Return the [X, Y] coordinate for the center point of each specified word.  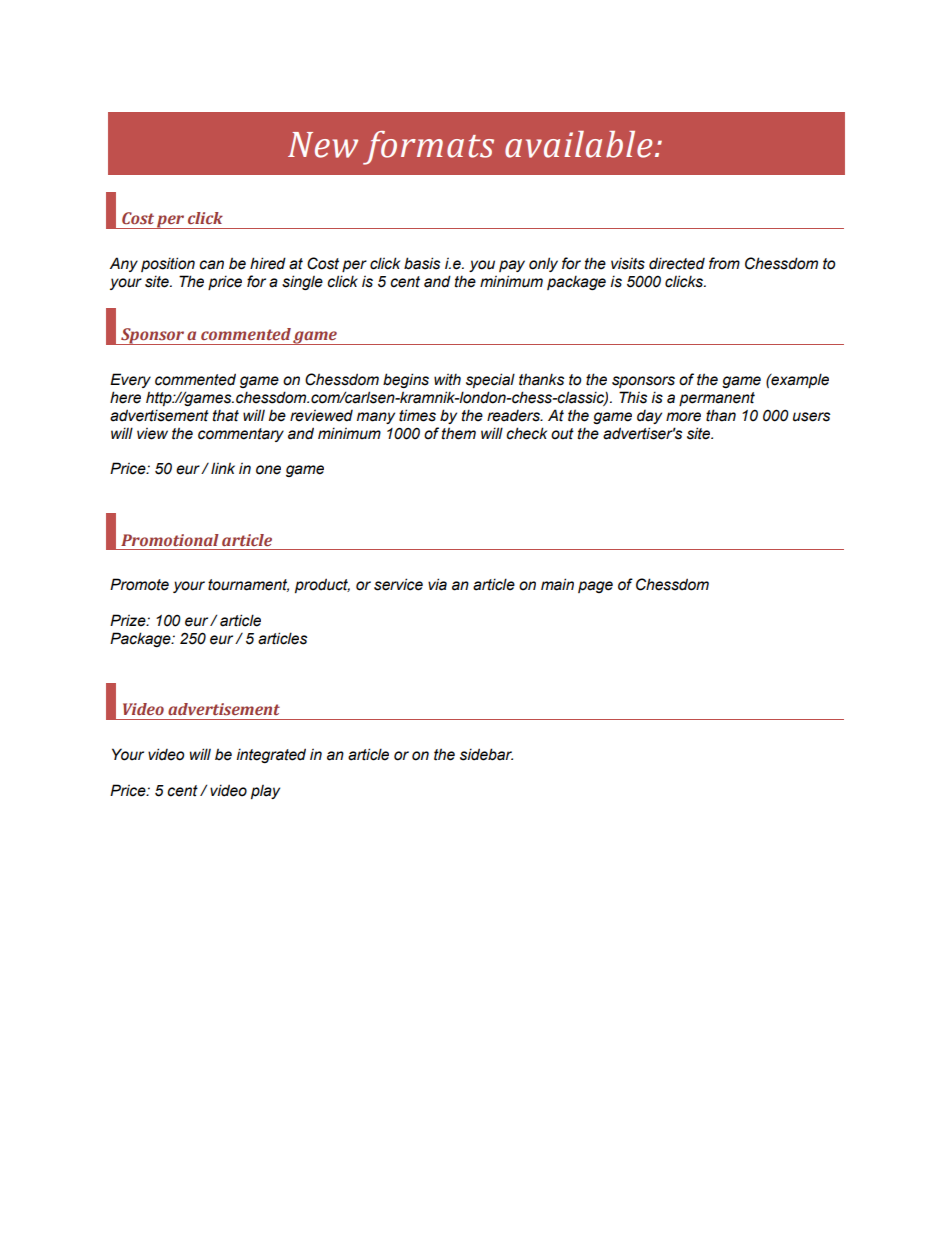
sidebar [486, 754]
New [323, 145]
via [437, 584]
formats [428, 148]
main [557, 584]
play [265, 792]
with [447, 379]
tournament [248, 585]
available [578, 144]
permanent [717, 399]
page [595, 587]
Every [130, 380]
